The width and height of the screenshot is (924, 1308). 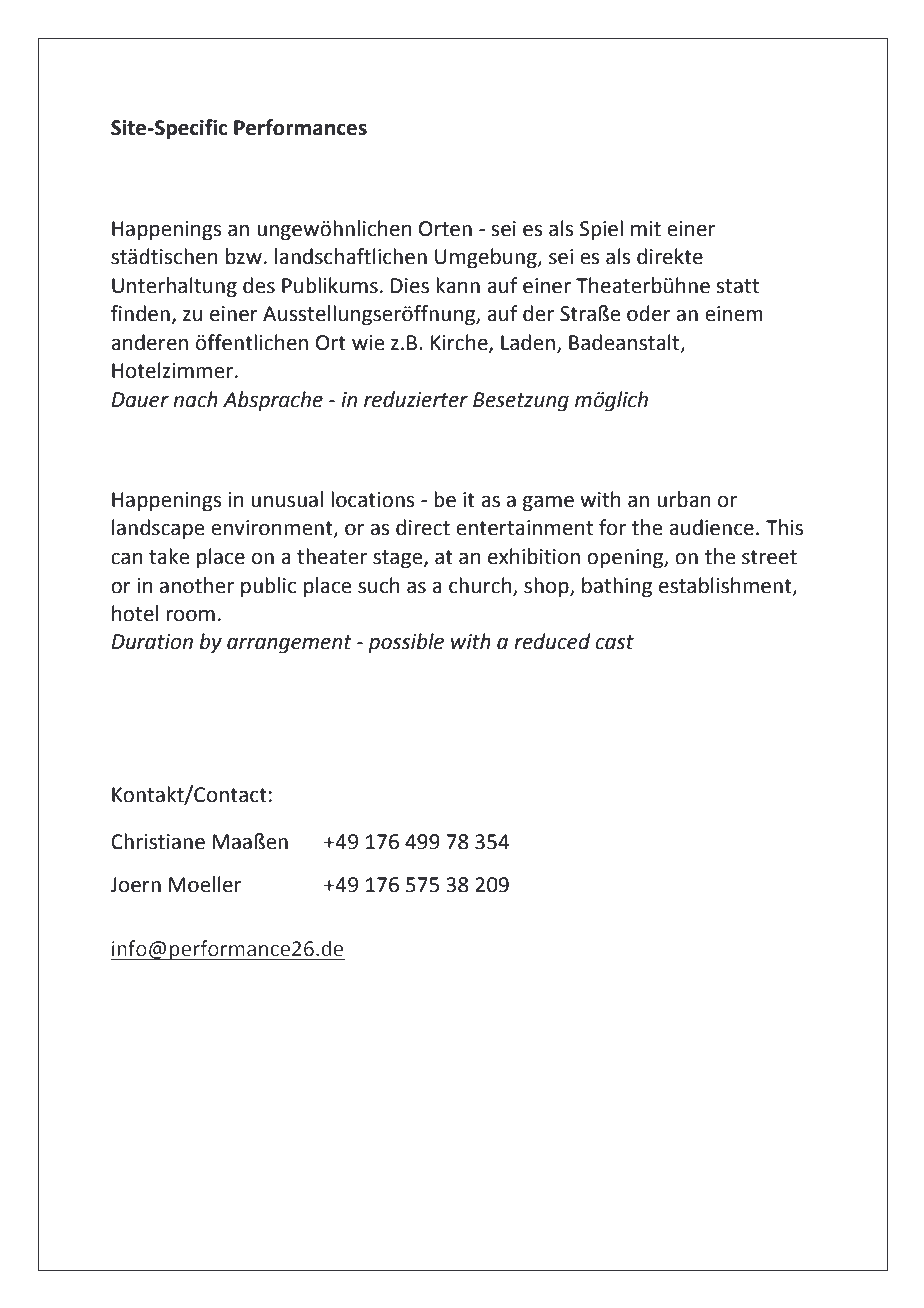 I want to click on cast, so click(x=614, y=642).
